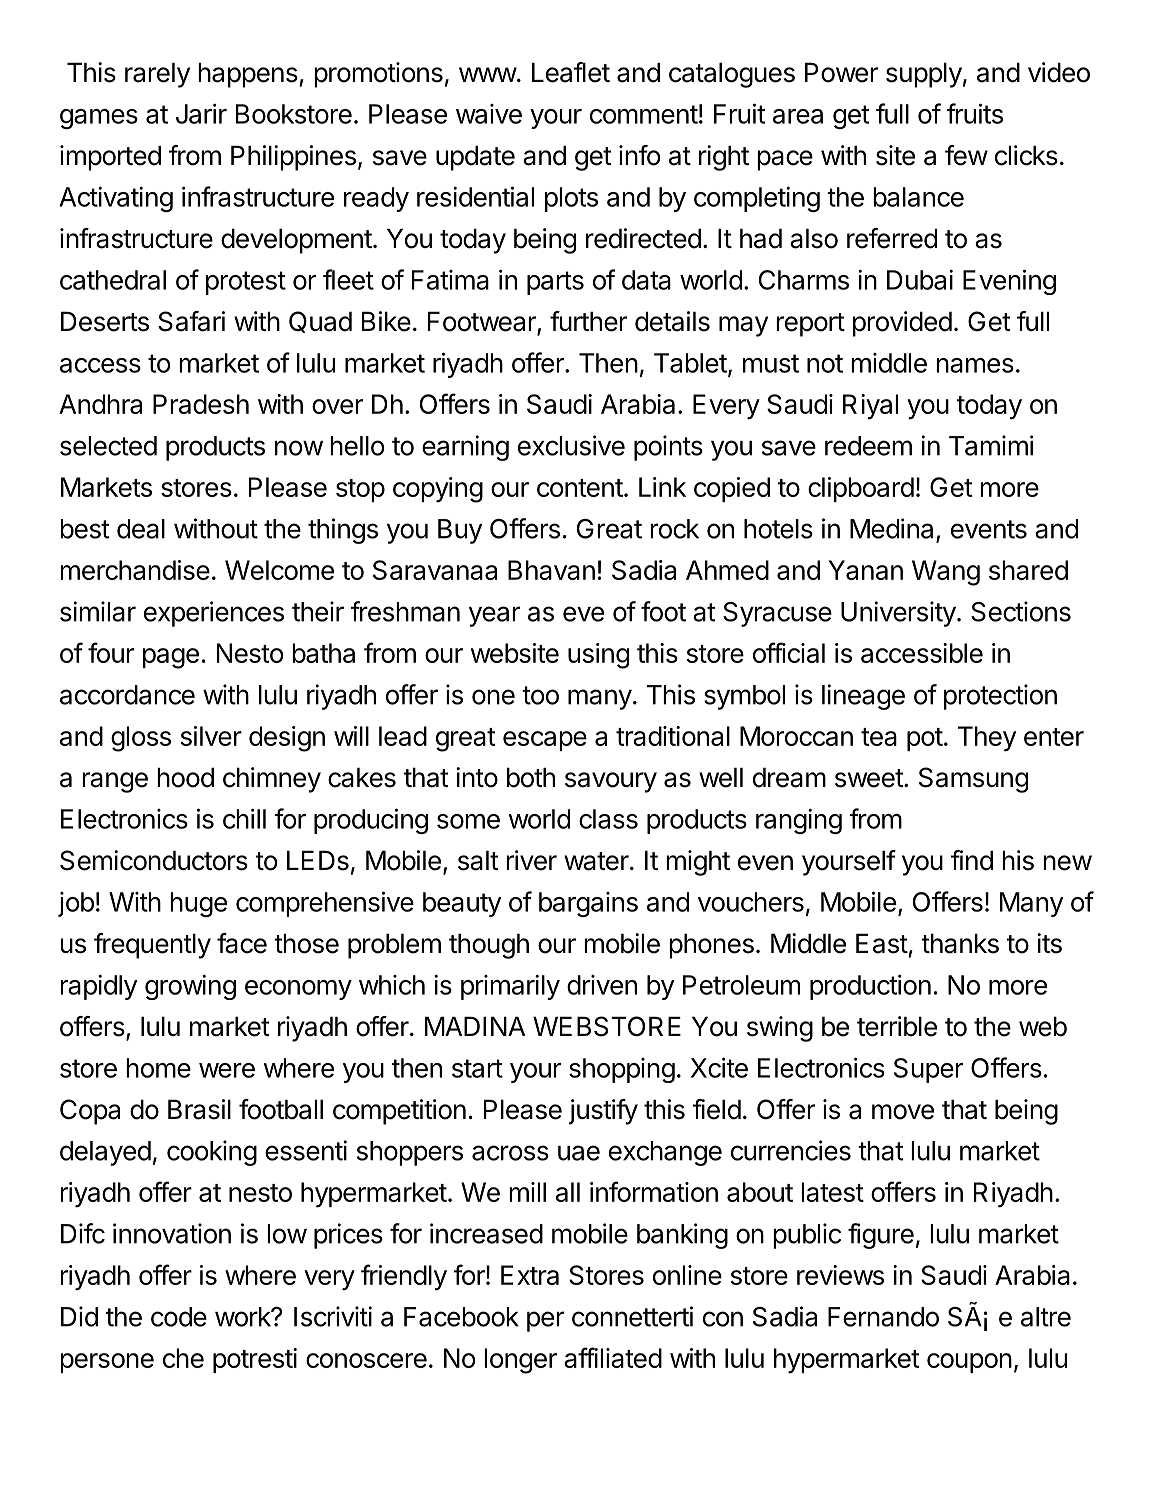 The width and height of the screenshot is (1154, 1493). What do you see at coordinates (157, 75) in the screenshot?
I see `rarely` at bounding box center [157, 75].
